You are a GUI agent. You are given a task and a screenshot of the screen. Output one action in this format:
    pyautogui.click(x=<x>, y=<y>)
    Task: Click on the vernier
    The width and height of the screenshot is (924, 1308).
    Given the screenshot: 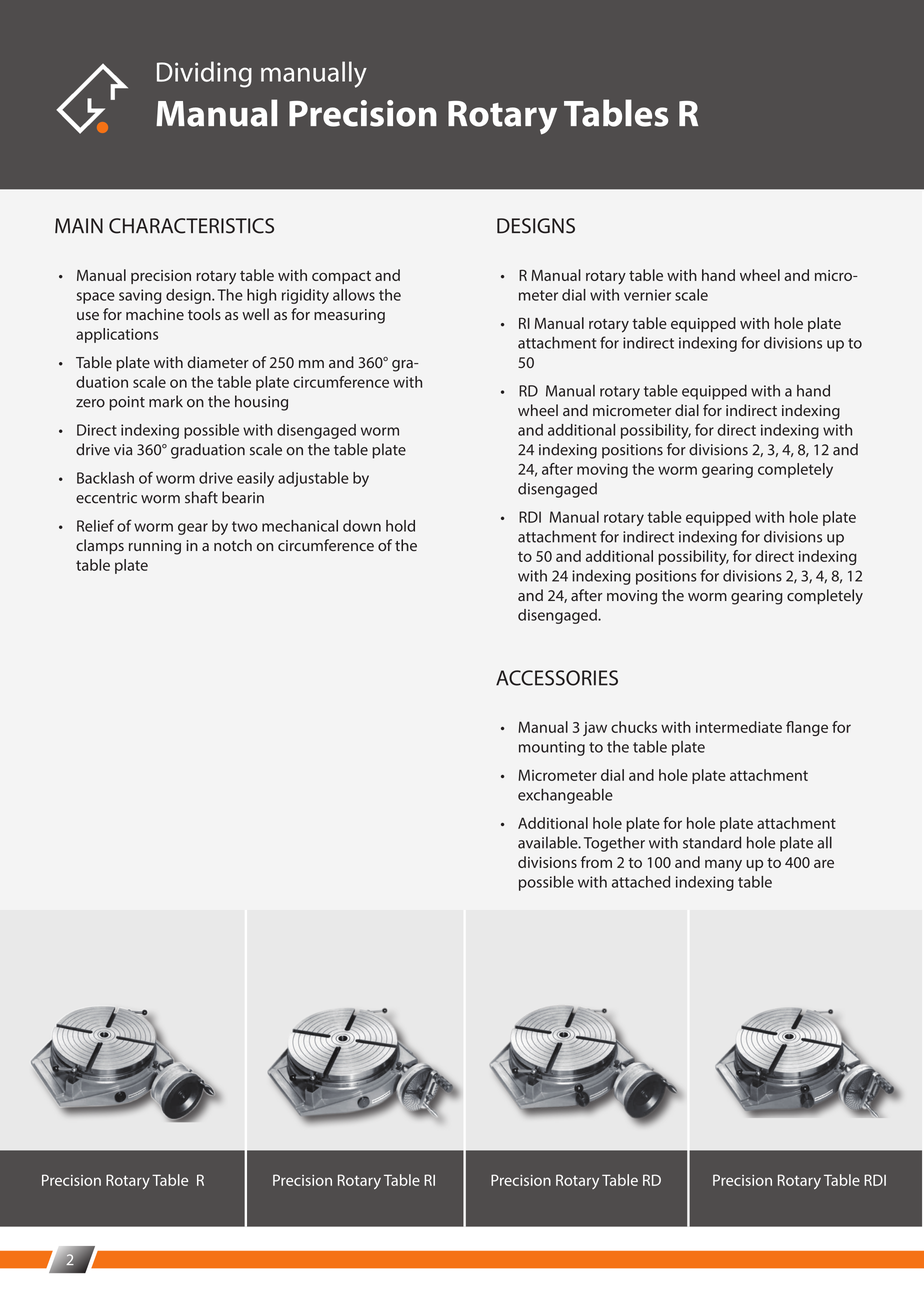 What is the action you would take?
    pyautogui.click(x=647, y=295)
